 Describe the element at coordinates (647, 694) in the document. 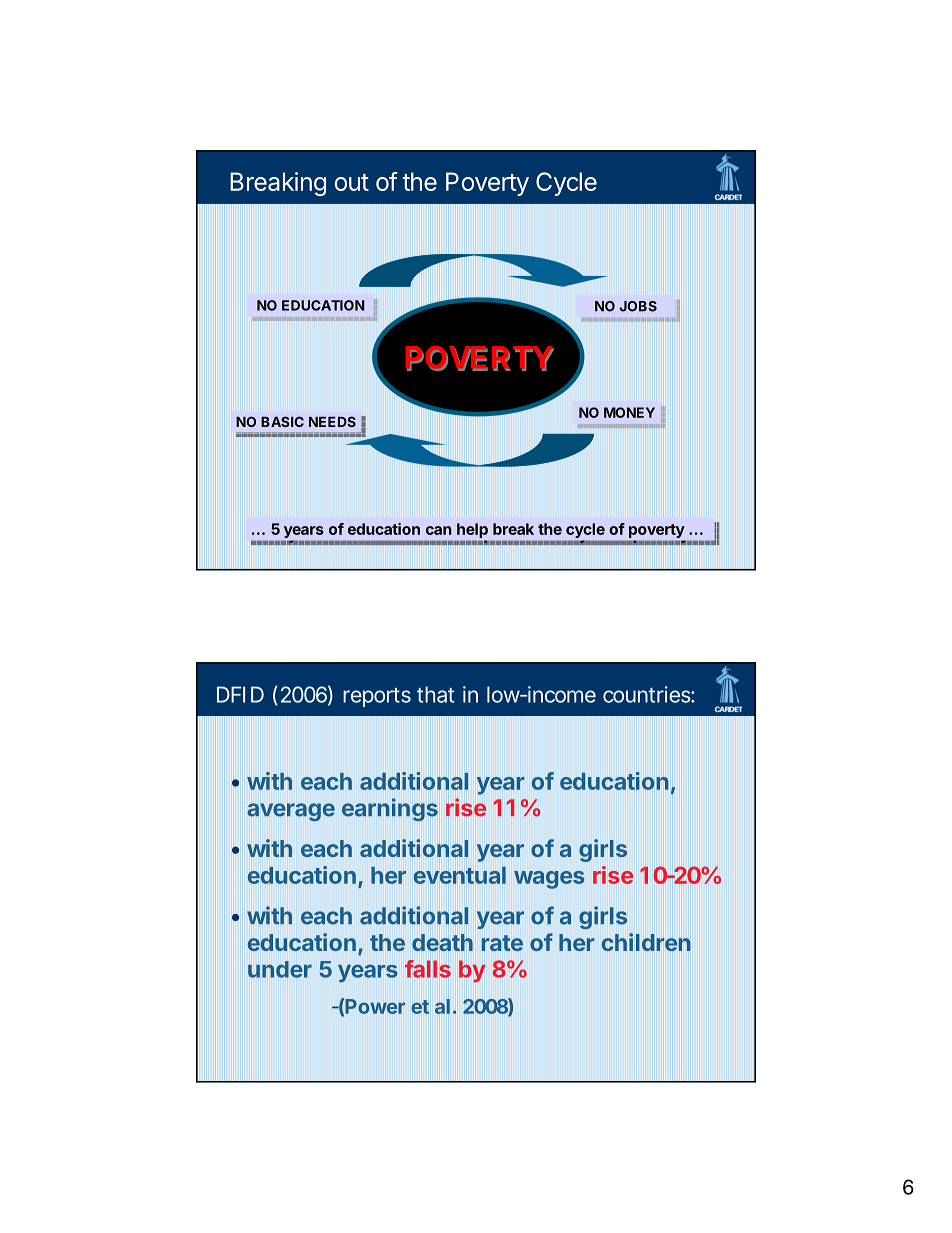

I see `countries` at that location.
